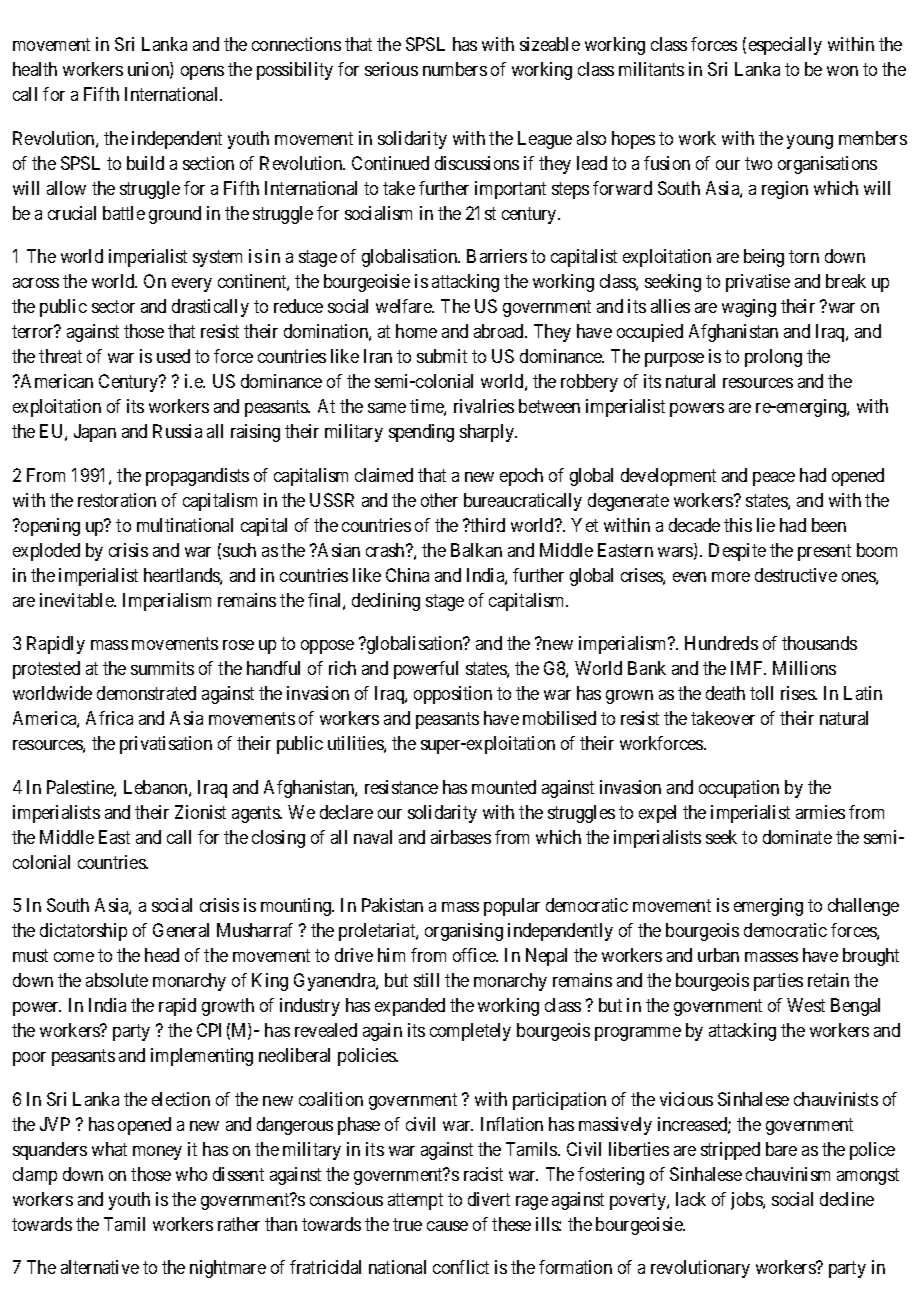  What do you see at coordinates (747, 1201) in the document?
I see `jobs` at bounding box center [747, 1201].
